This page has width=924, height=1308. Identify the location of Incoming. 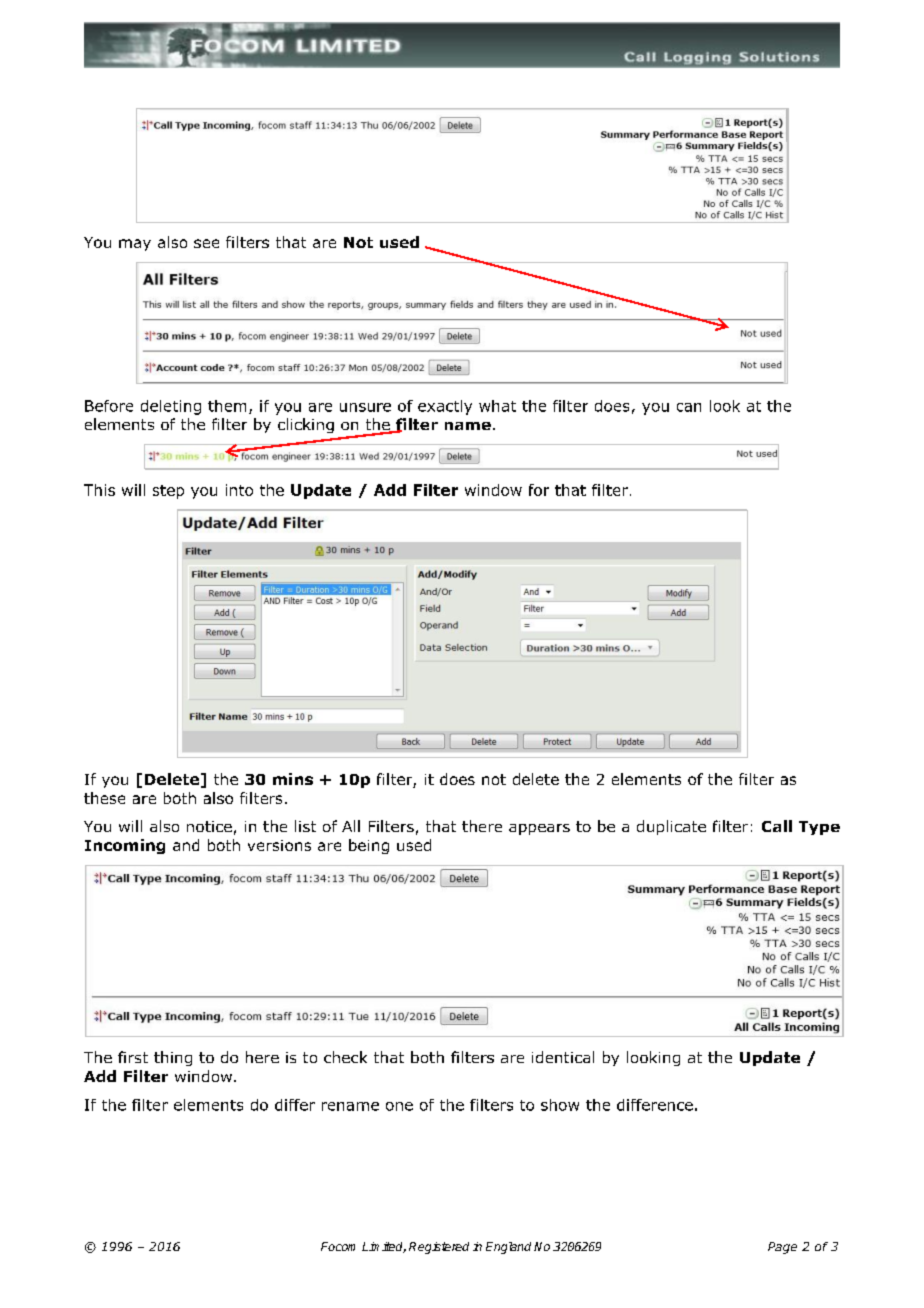
(125, 846).
